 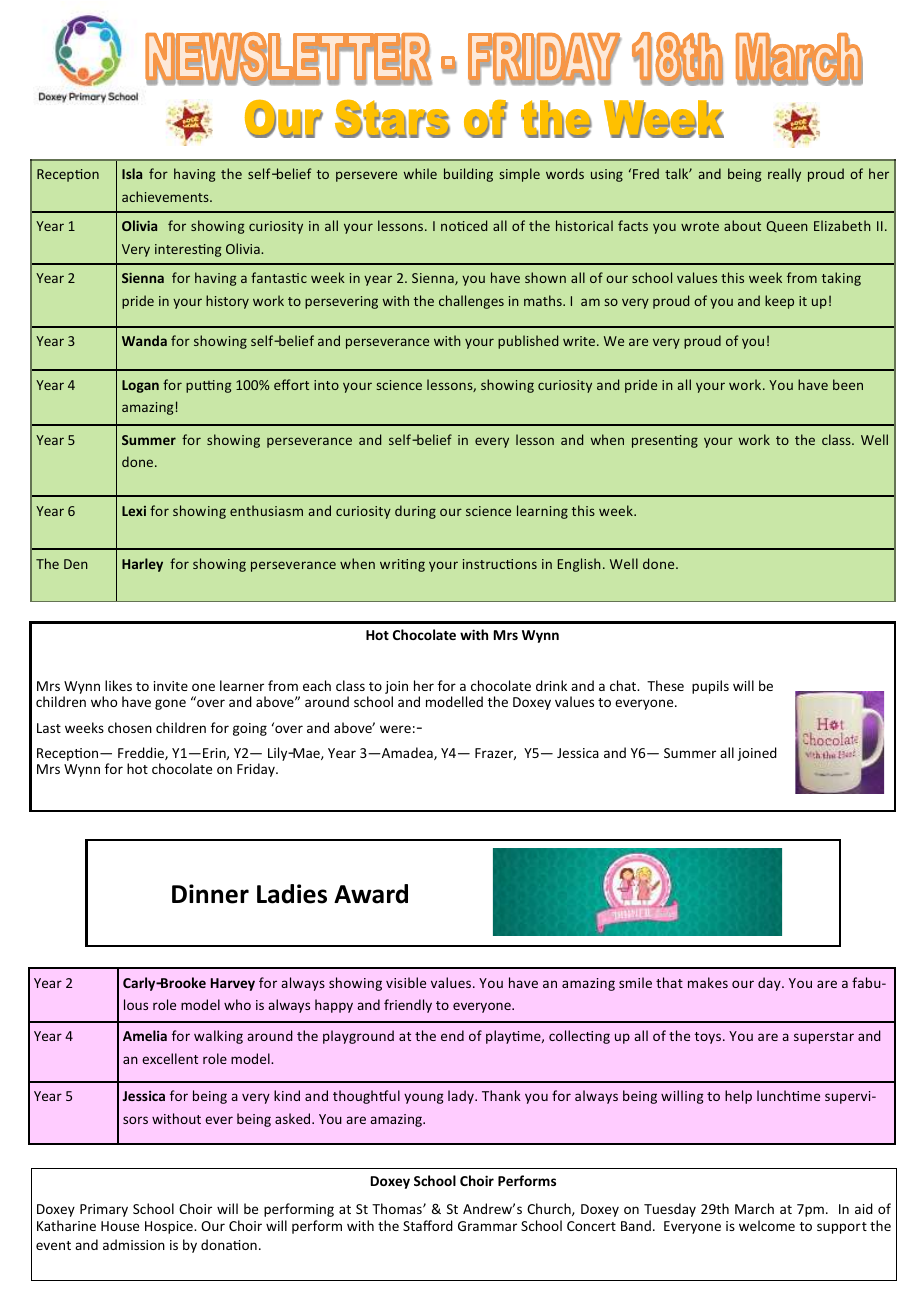 What do you see at coordinates (170, 1227) in the screenshot?
I see `Hospice` at bounding box center [170, 1227].
